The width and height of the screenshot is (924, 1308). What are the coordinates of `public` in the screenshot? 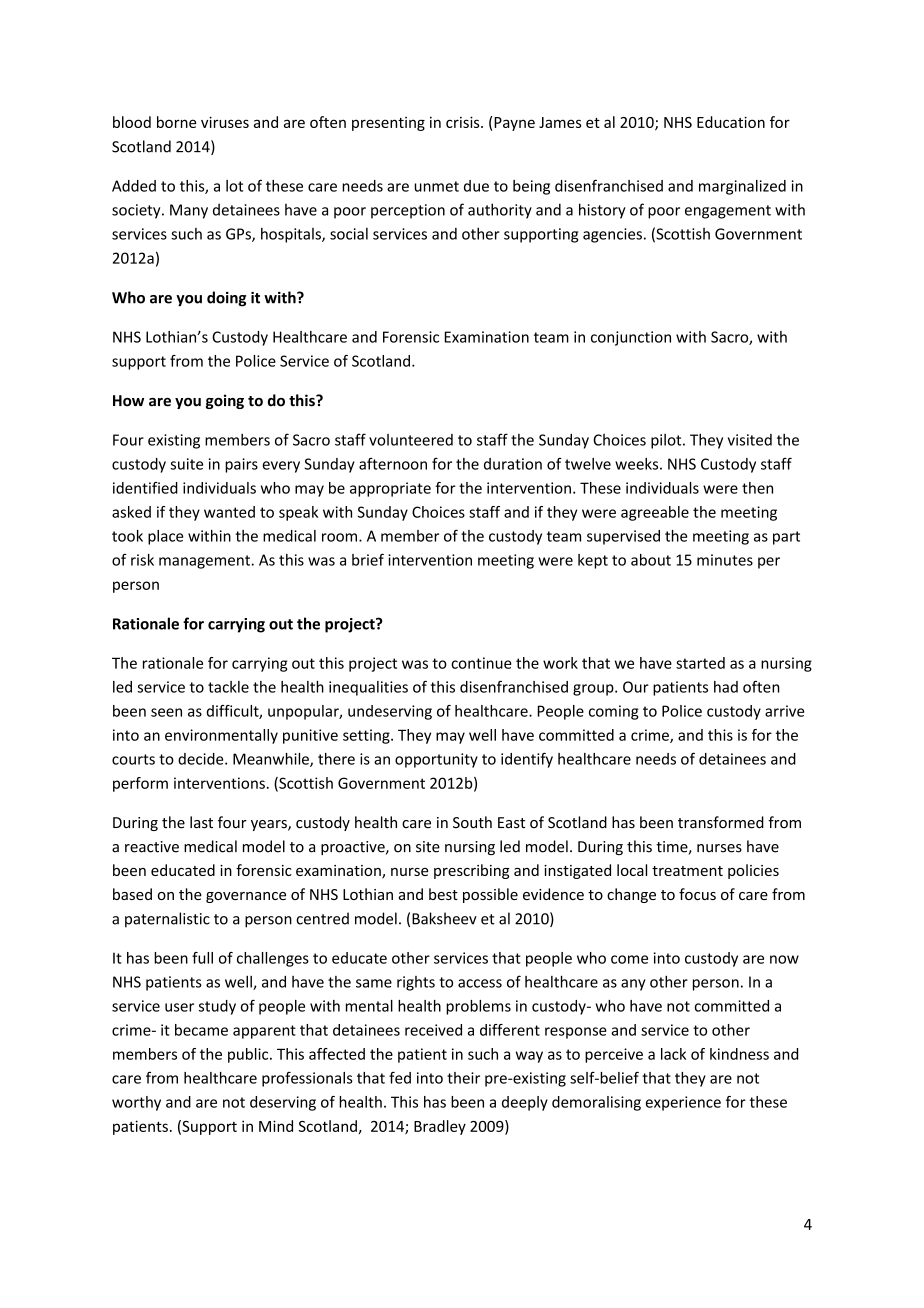 It's located at (249, 1055).
